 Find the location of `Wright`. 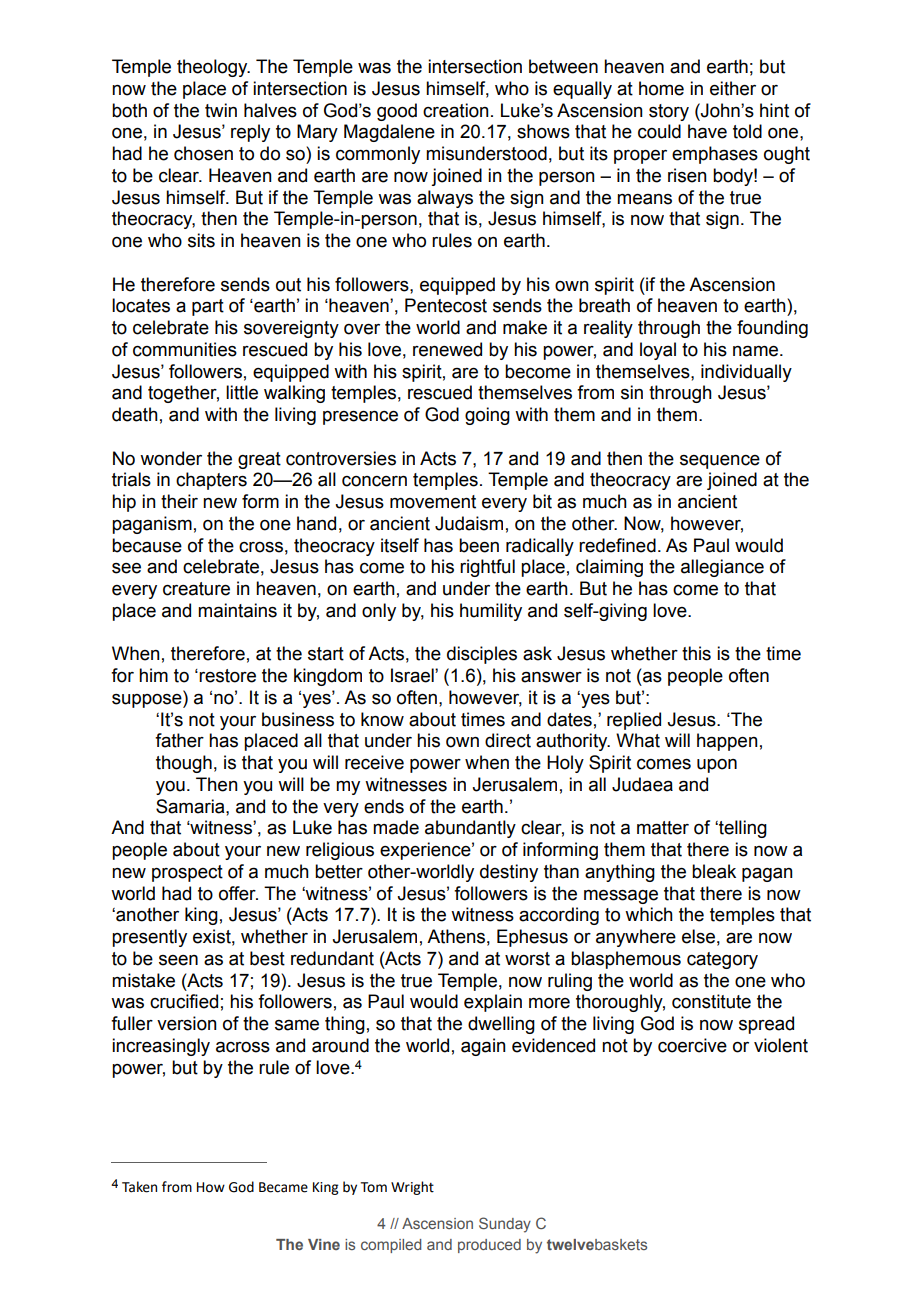

Wright is located at coordinates (412, 1188).
